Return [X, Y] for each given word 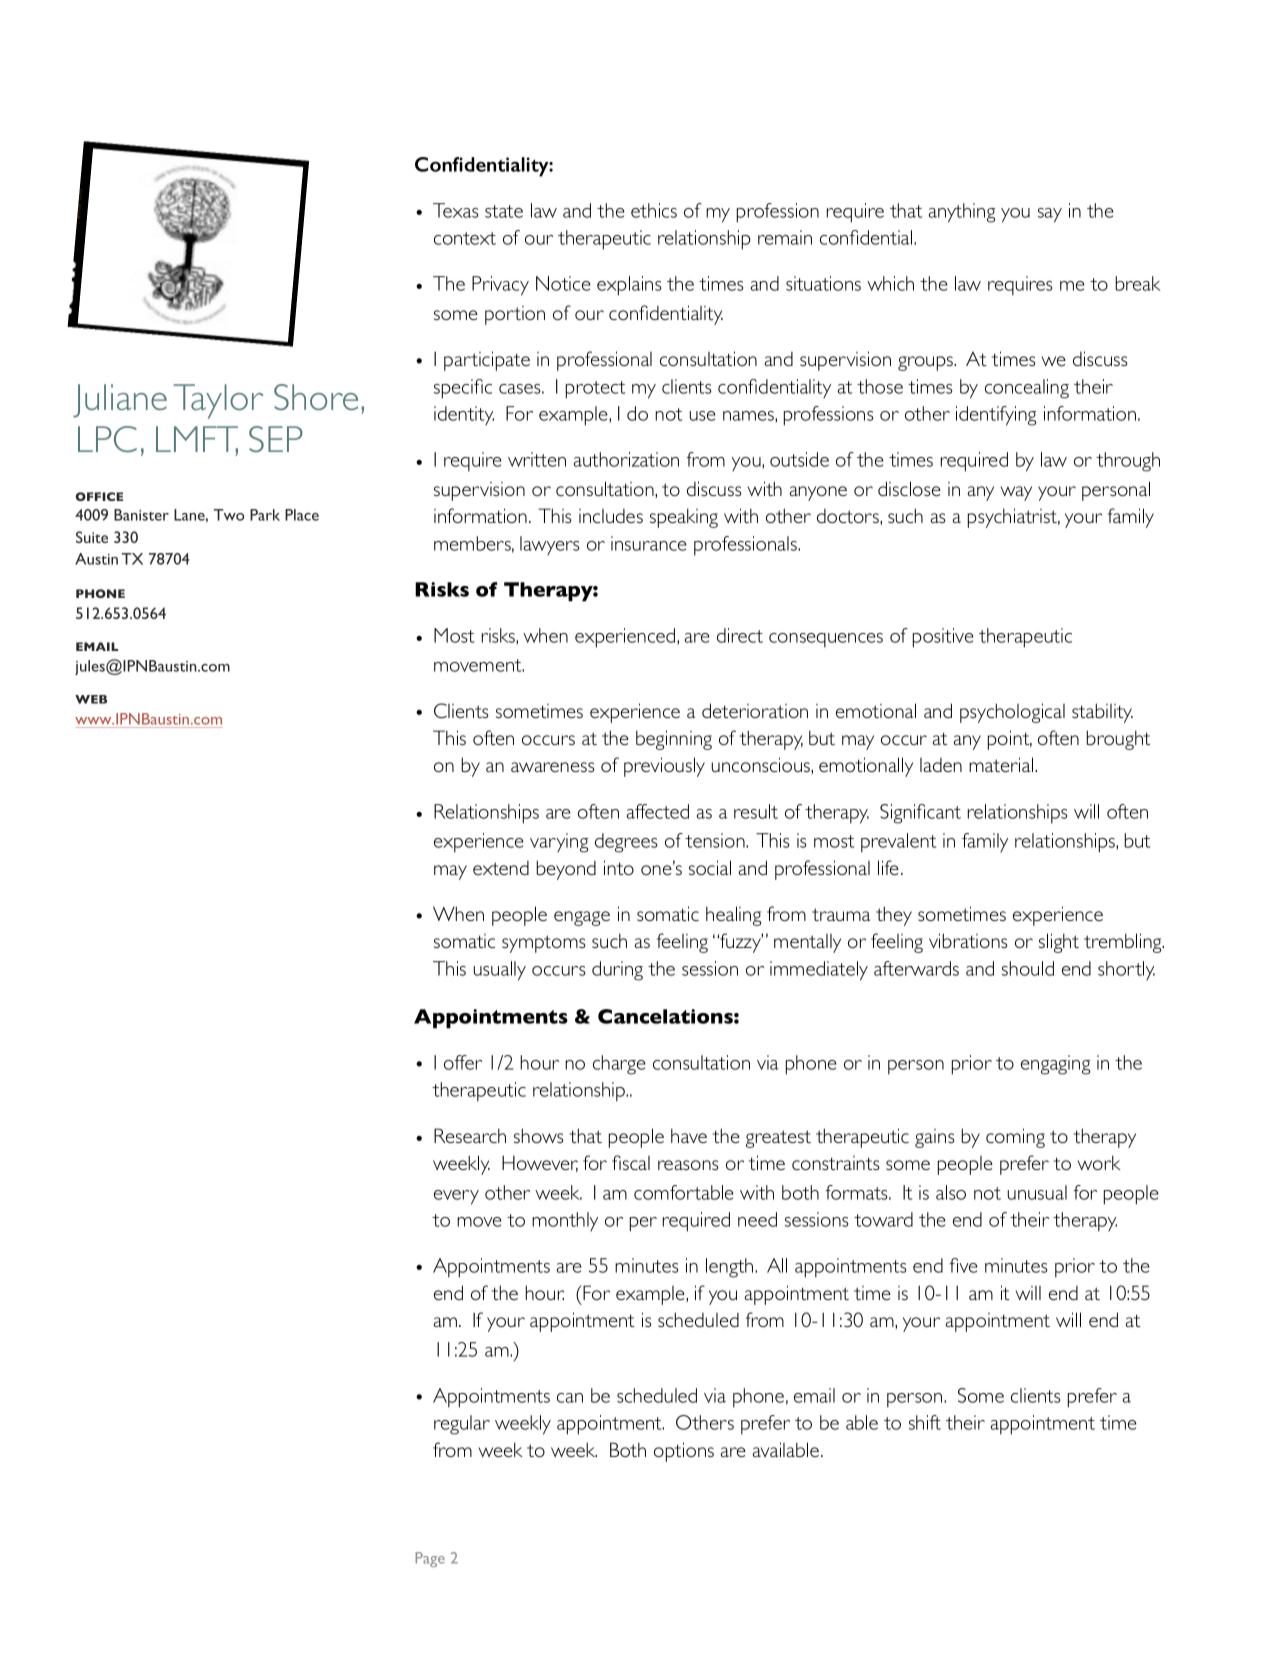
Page [430, 1559]
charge [619, 1065]
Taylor [218, 401]
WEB [91, 699]
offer [463, 1062]
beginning [674, 740]
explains [629, 286]
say [1050, 215]
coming [1015, 1138]
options [684, 1452]
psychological [1012, 713]
